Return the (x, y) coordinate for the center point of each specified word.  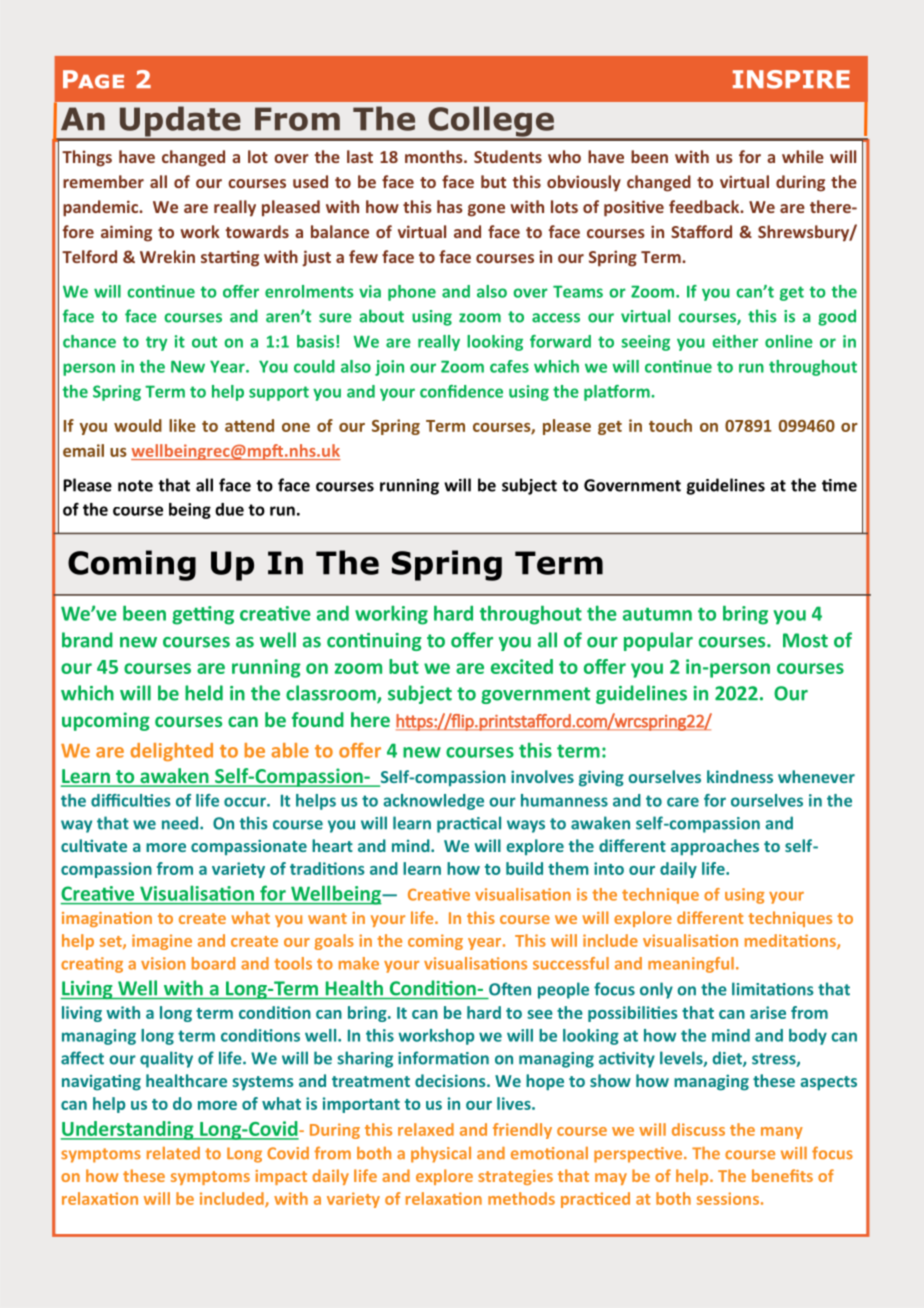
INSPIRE (791, 79)
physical (441, 1155)
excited (522, 666)
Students (508, 156)
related (173, 1153)
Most (805, 640)
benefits (782, 1175)
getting (203, 615)
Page (93, 79)
